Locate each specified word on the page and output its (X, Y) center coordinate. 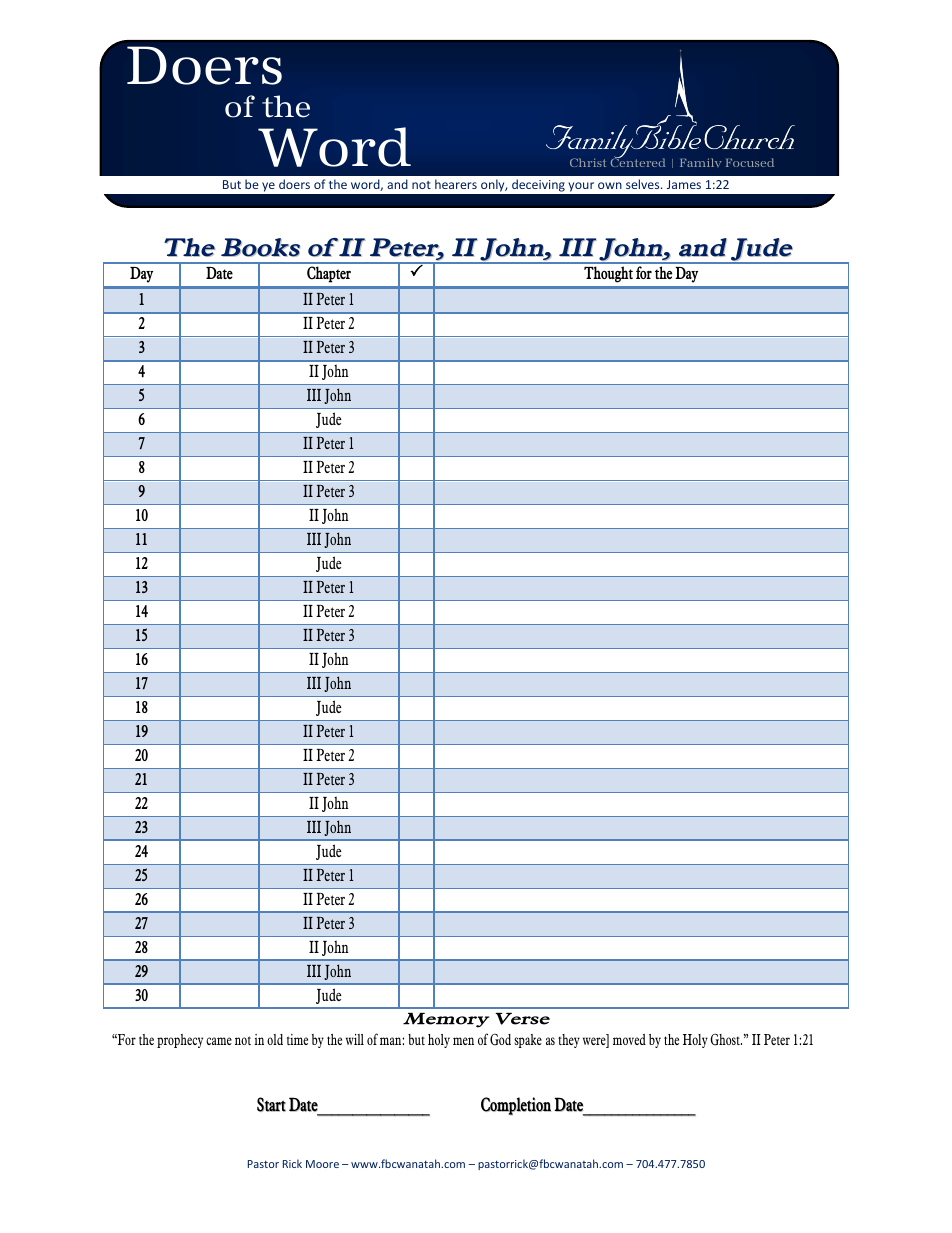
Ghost (726, 1039)
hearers (456, 184)
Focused (750, 162)
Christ (588, 162)
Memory (446, 1020)
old (275, 1039)
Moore (322, 1164)
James (684, 184)
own (610, 185)
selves (644, 184)
